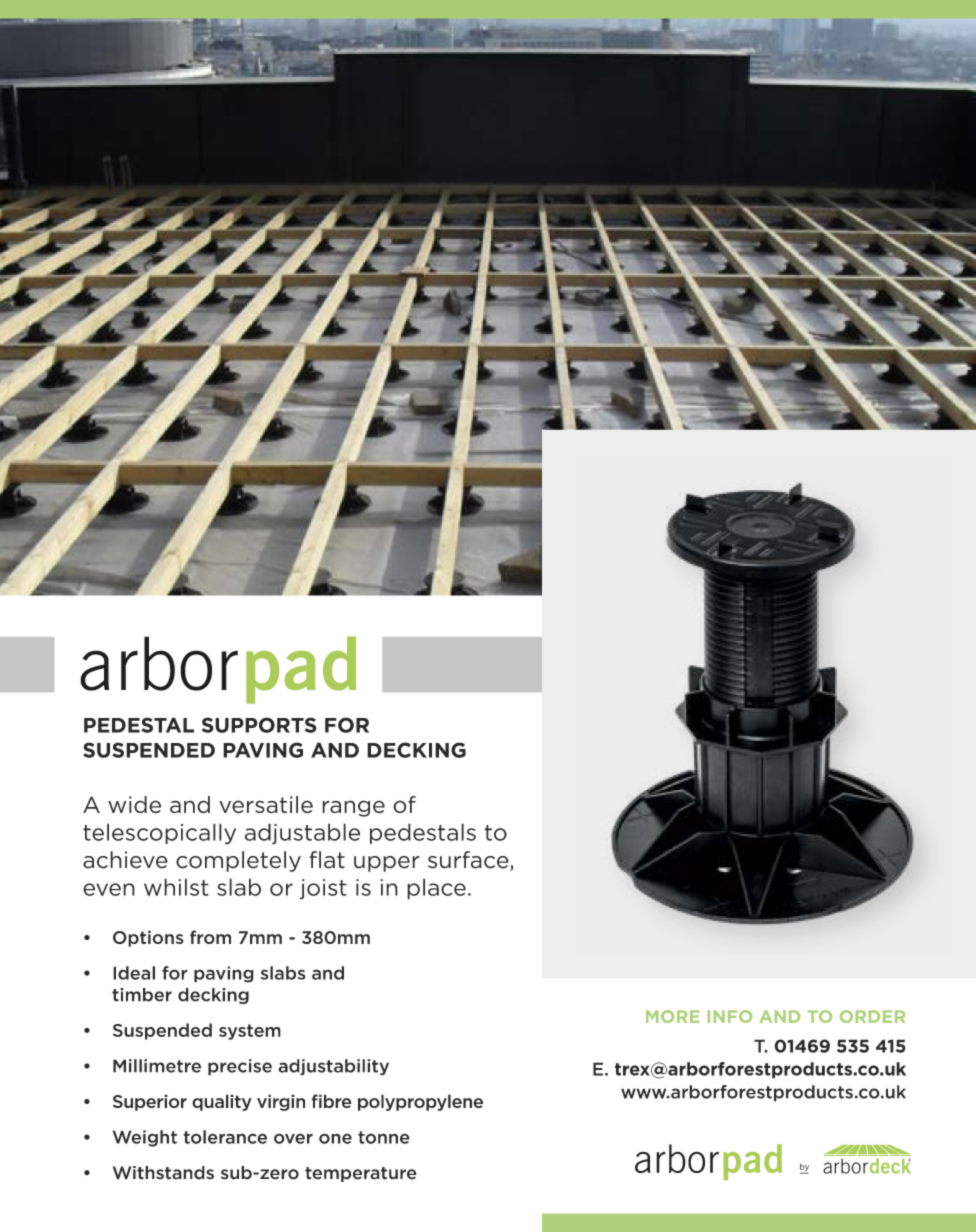  Describe the element at coordinates (353, 808) in the page. I see `range` at that location.
